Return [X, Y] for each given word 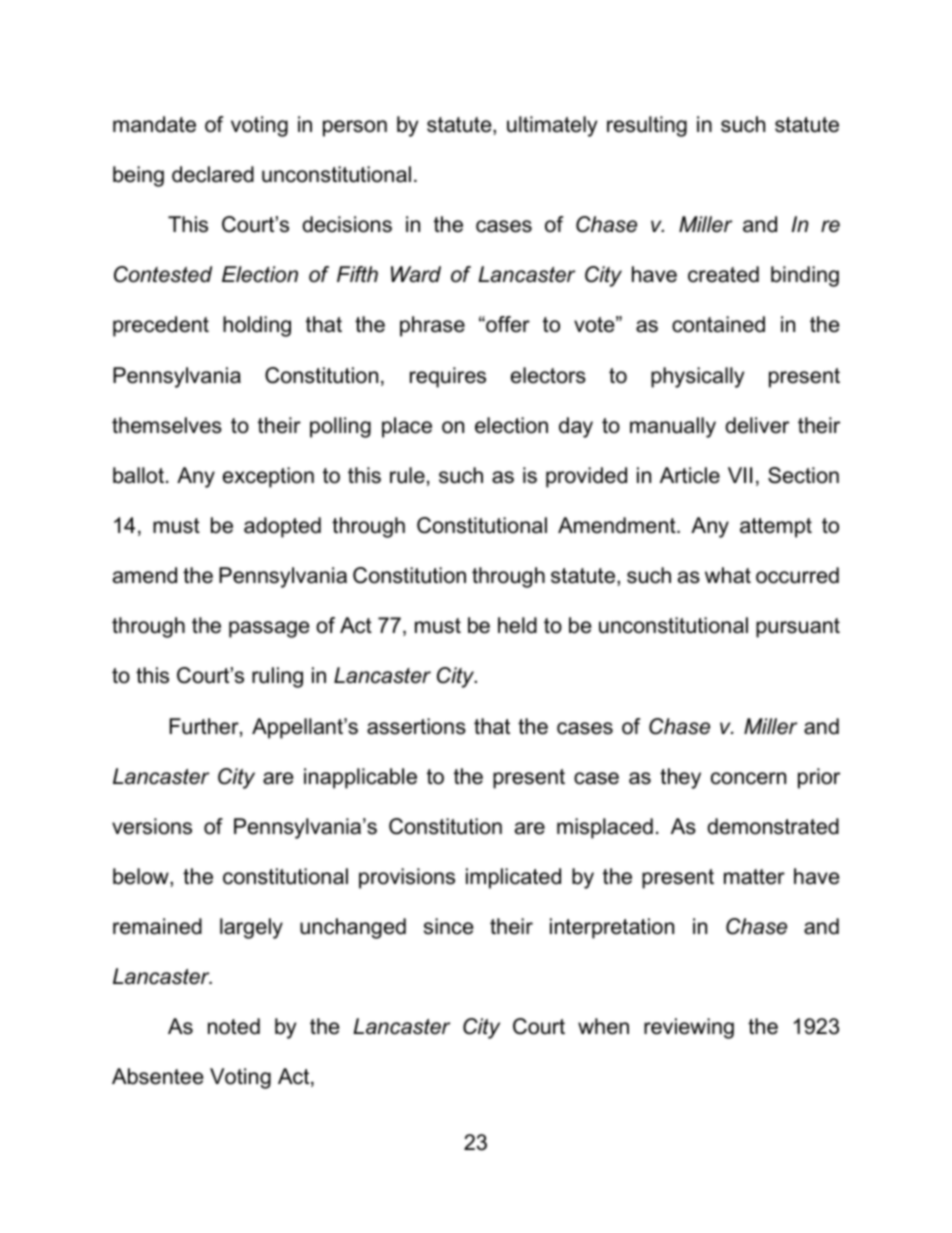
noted [234, 1026]
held [517, 625]
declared [213, 174]
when [603, 1026]
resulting [647, 126]
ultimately [552, 126]
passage [269, 629]
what [728, 575]
